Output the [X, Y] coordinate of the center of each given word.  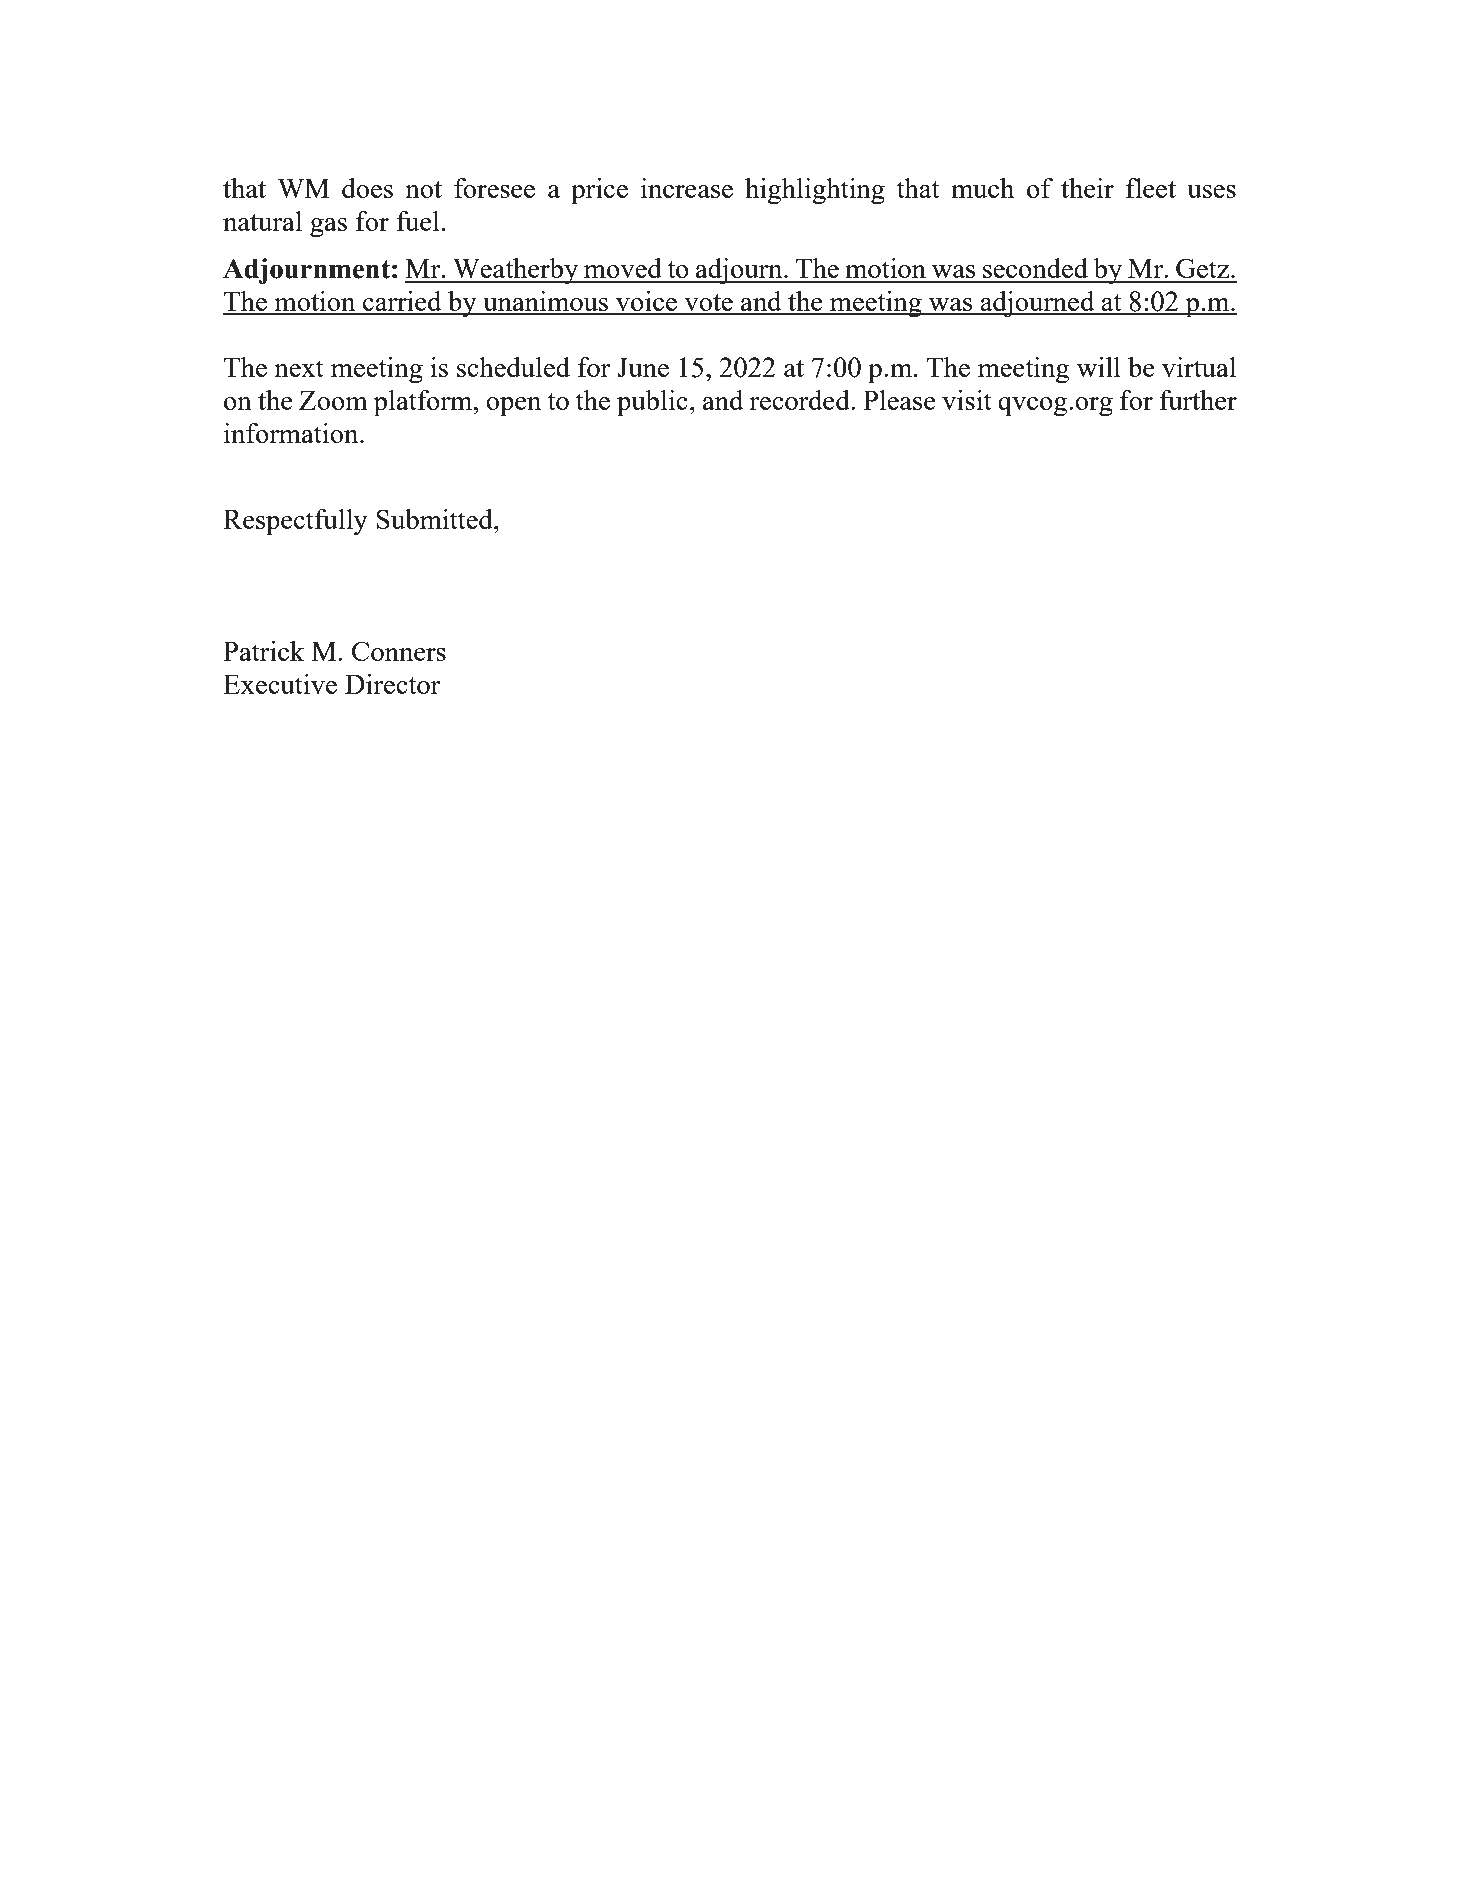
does [367, 188]
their [1087, 188]
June [643, 367]
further [1198, 400]
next [299, 368]
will [1099, 367]
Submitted [435, 519]
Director [393, 684]
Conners [399, 651]
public [652, 403]
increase [687, 188]
